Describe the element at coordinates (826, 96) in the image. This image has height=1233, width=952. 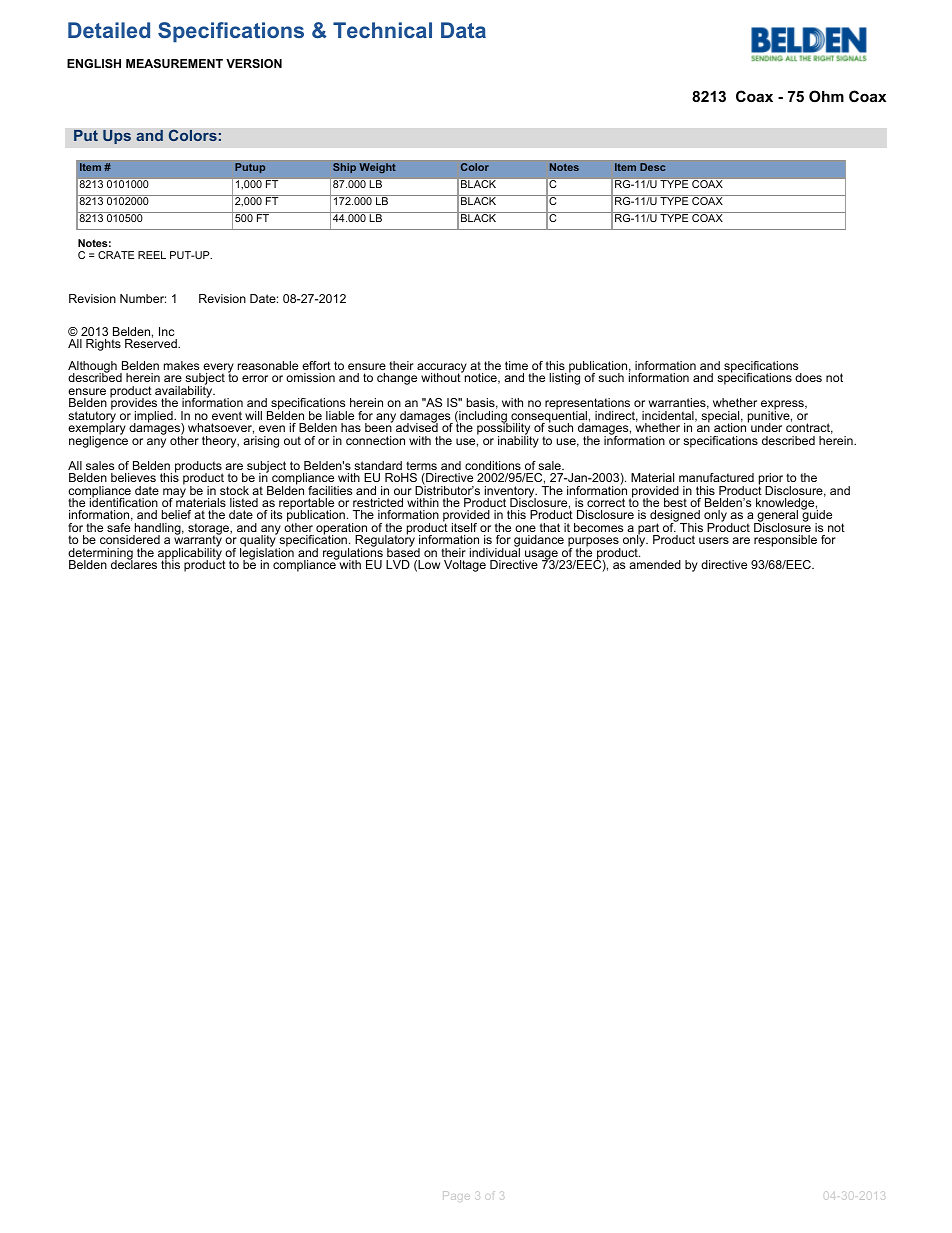
I see `Ohm` at that location.
